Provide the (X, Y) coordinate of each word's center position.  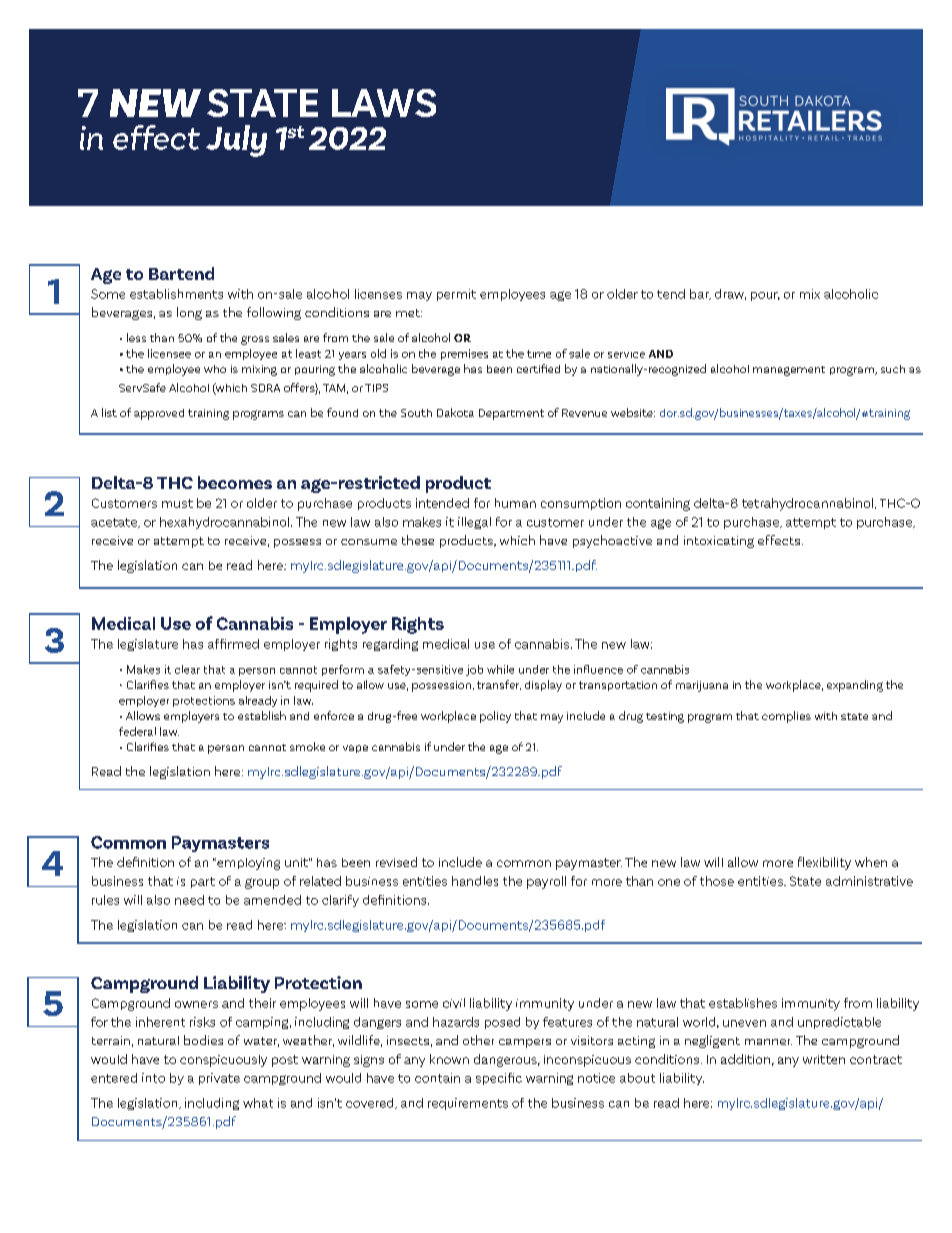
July (236, 141)
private (219, 1079)
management (789, 371)
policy (495, 717)
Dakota (455, 412)
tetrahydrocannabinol (807, 504)
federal (137, 731)
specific (499, 1079)
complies (786, 717)
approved (159, 414)
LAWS (384, 103)
